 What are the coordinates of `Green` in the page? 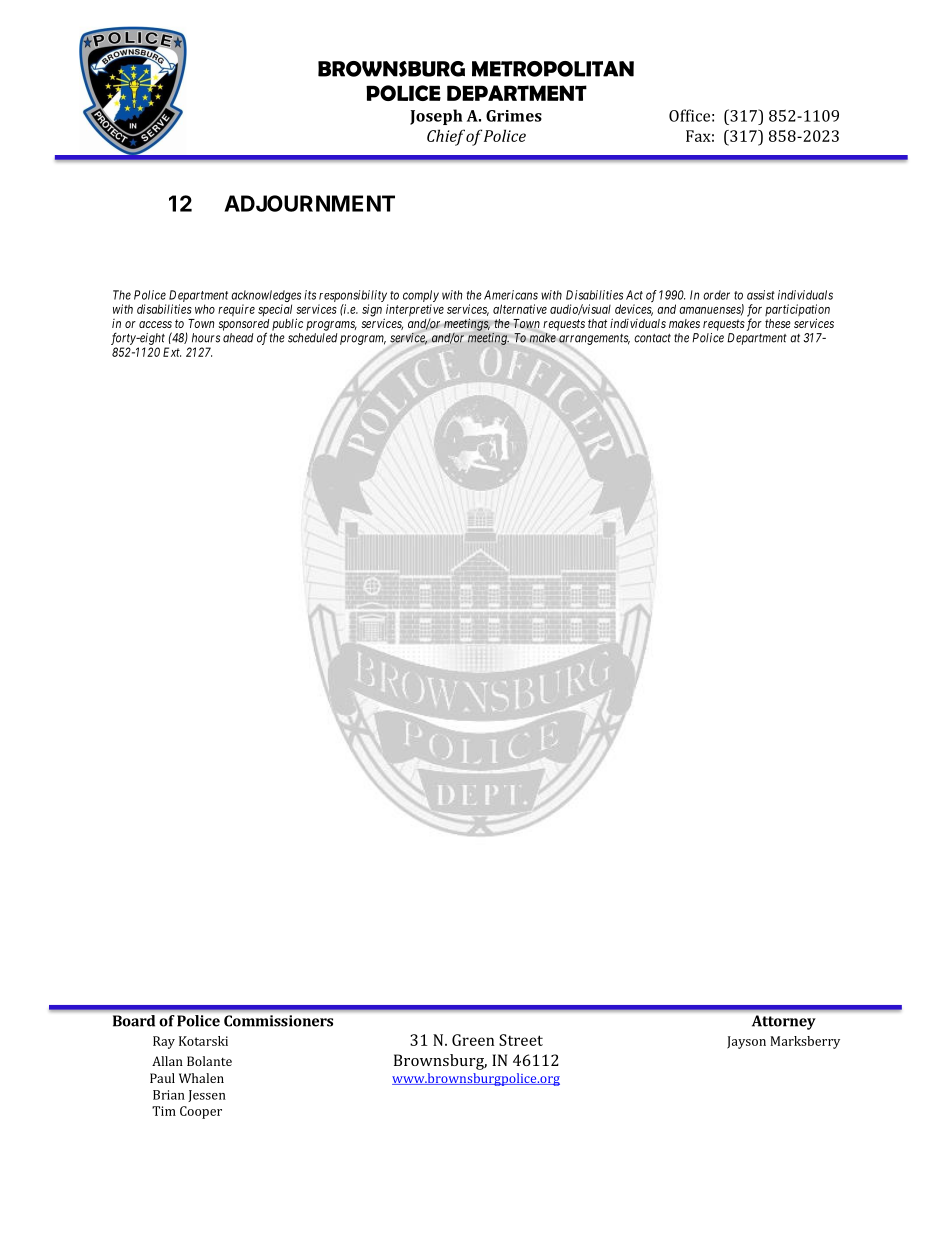 It's located at (473, 1040).
